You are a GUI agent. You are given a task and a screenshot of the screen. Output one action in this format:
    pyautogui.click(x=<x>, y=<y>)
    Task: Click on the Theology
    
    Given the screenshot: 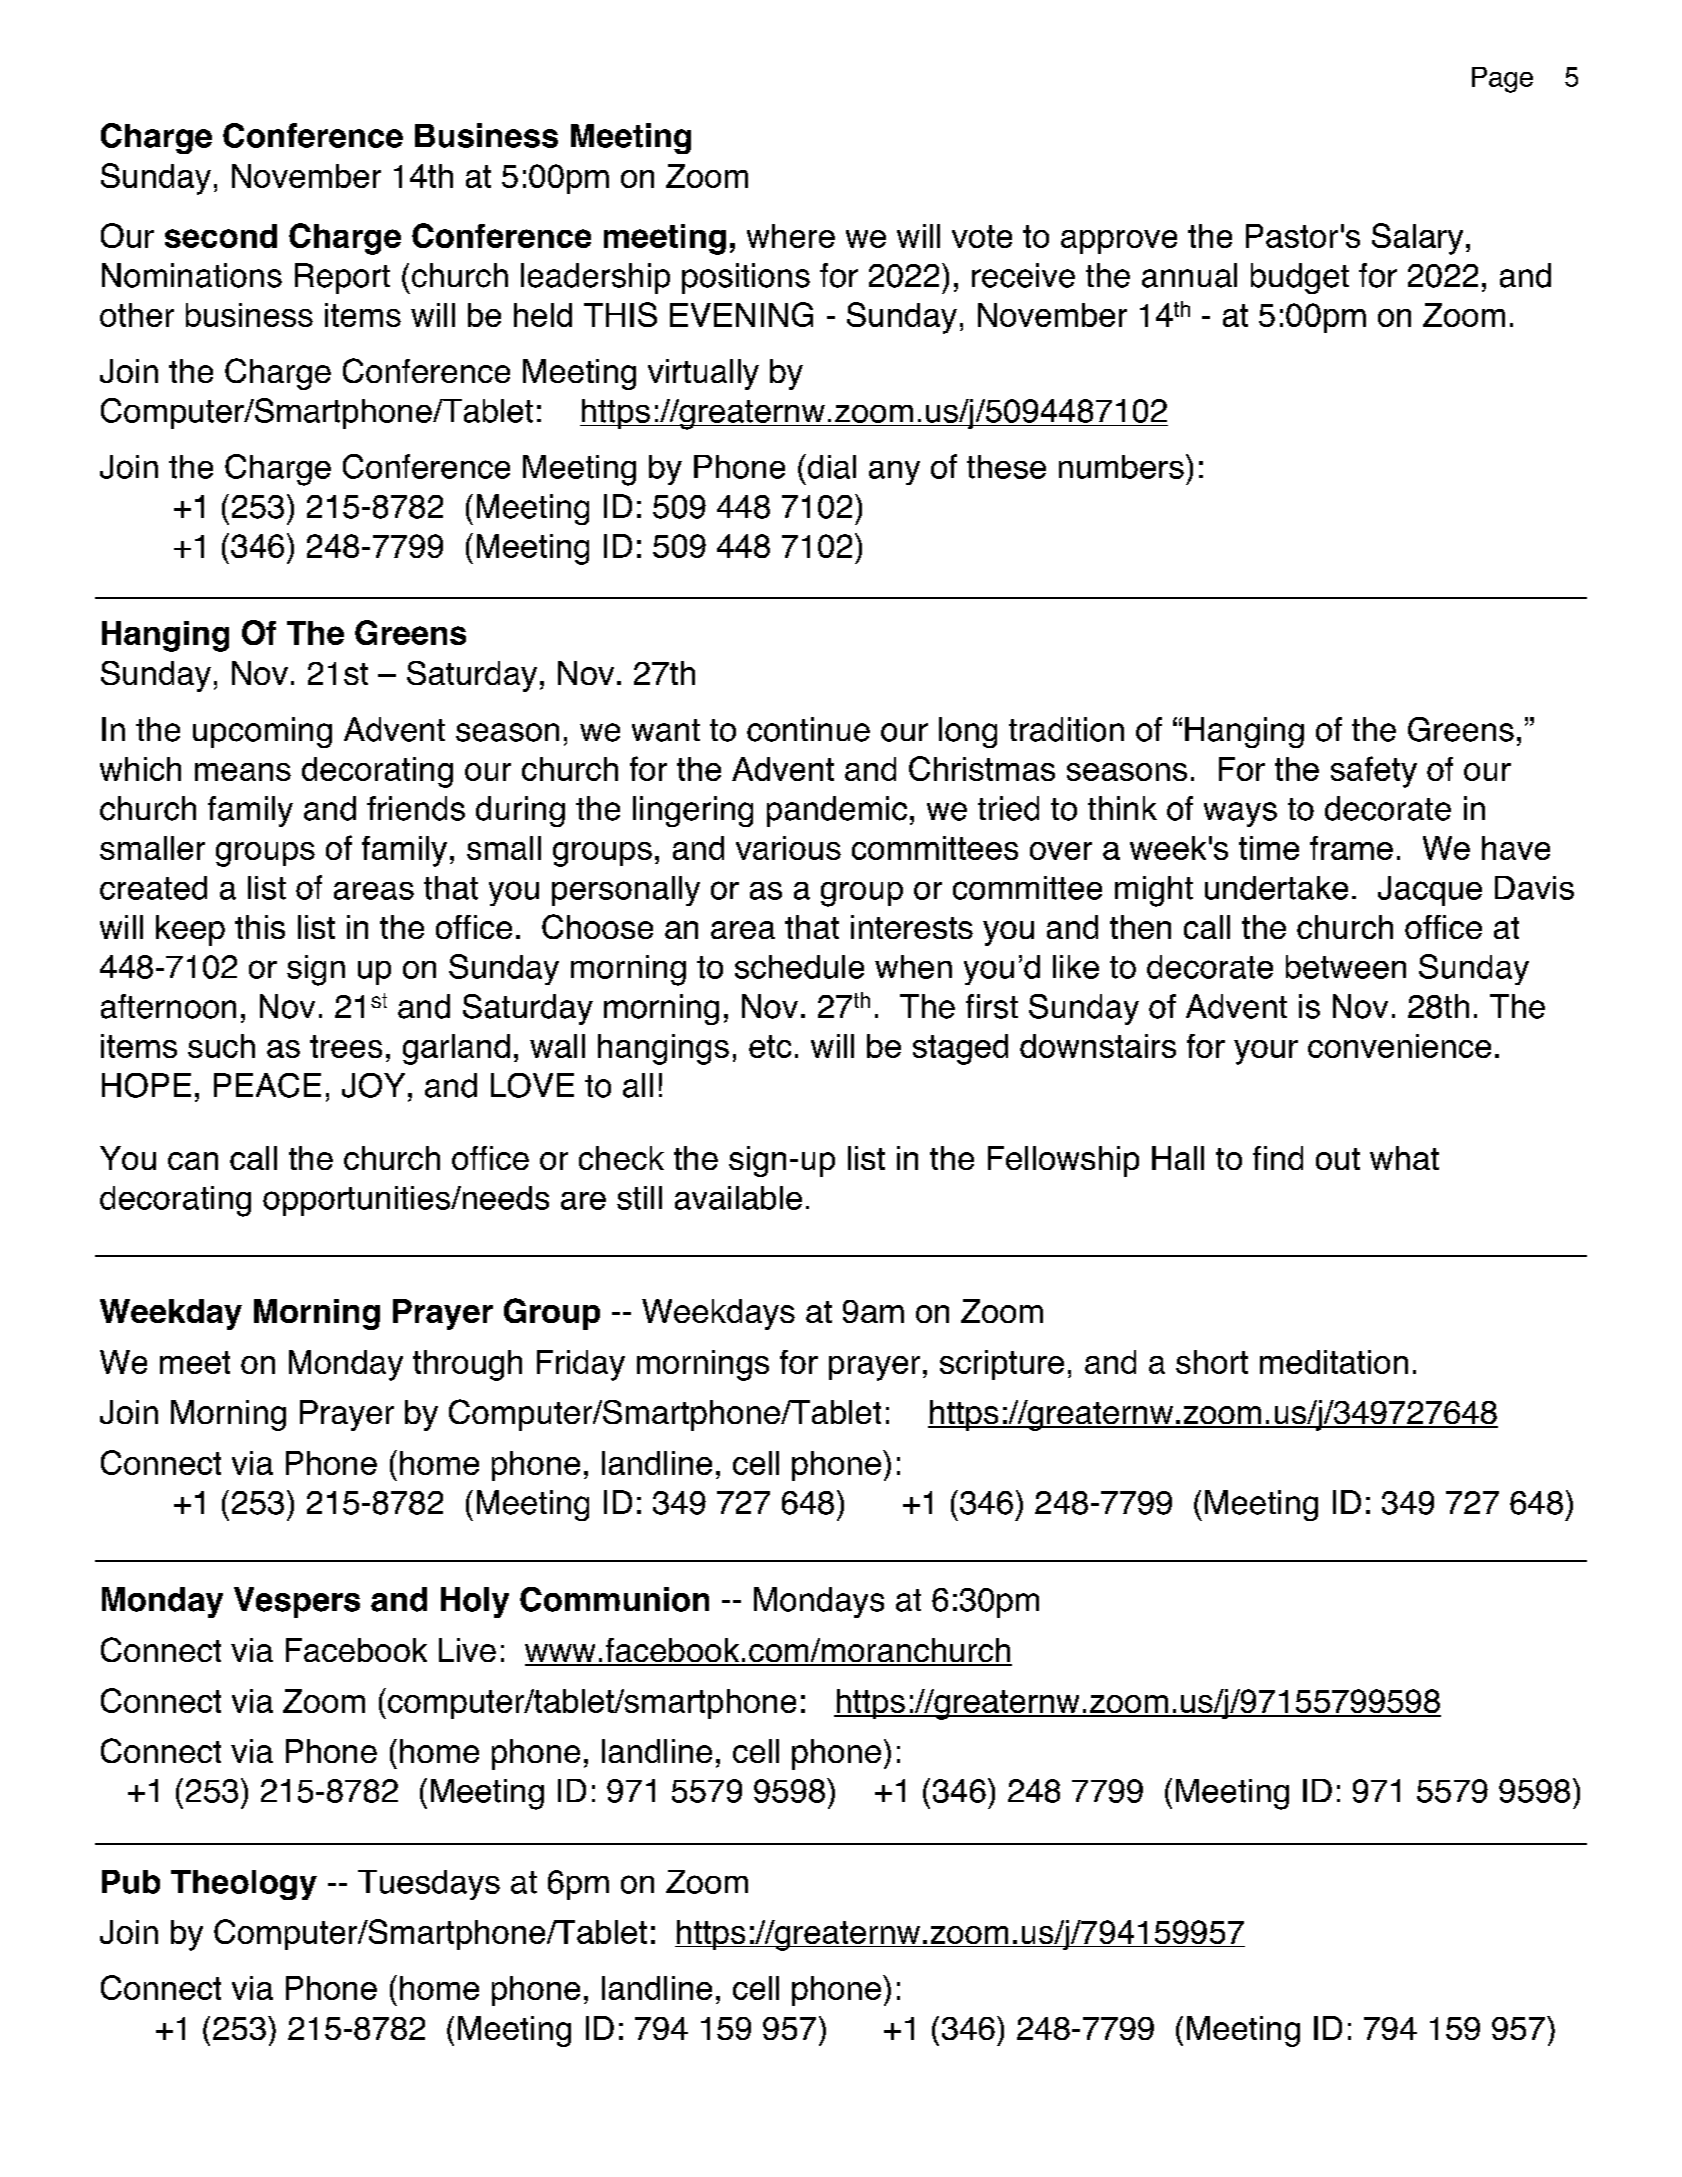 What is the action you would take?
    pyautogui.click(x=244, y=1885)
